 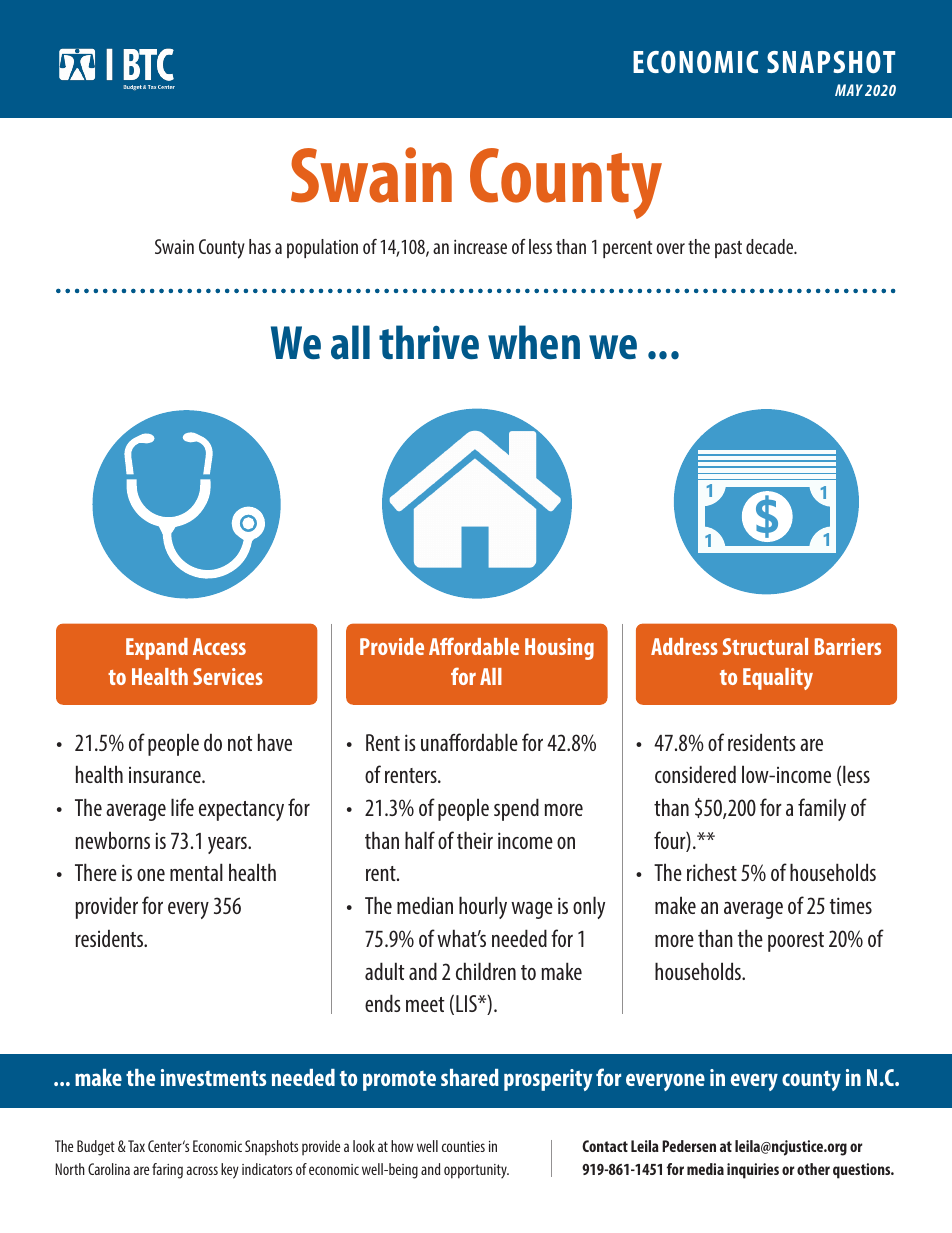 What do you see at coordinates (196, 872) in the image?
I see `mental` at bounding box center [196, 872].
